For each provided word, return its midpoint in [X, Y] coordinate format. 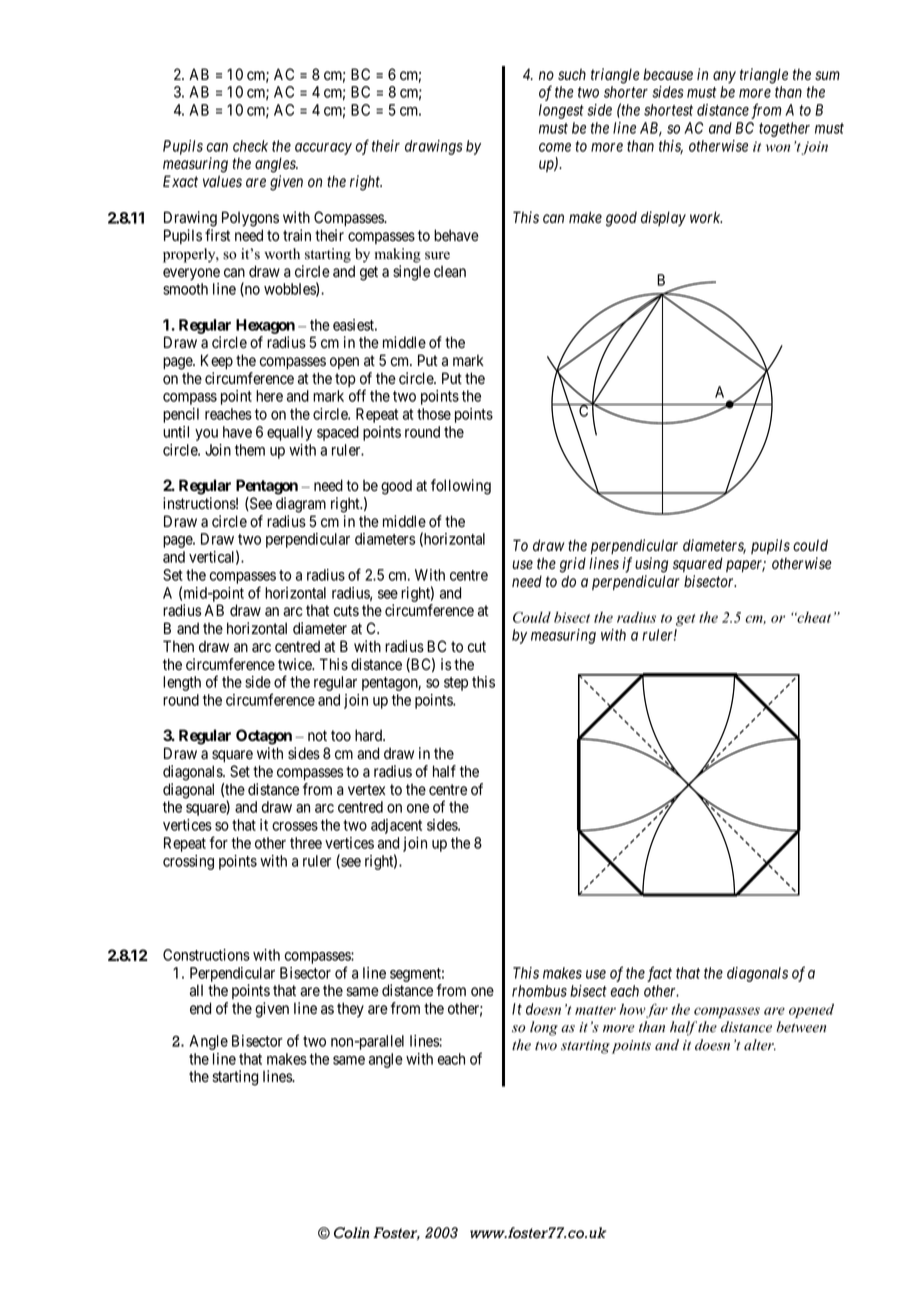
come [555, 147]
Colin [351, 1233]
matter [595, 1010]
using [651, 565]
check [250, 146]
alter [760, 1045]
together [784, 129]
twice [296, 664]
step [456, 684]
